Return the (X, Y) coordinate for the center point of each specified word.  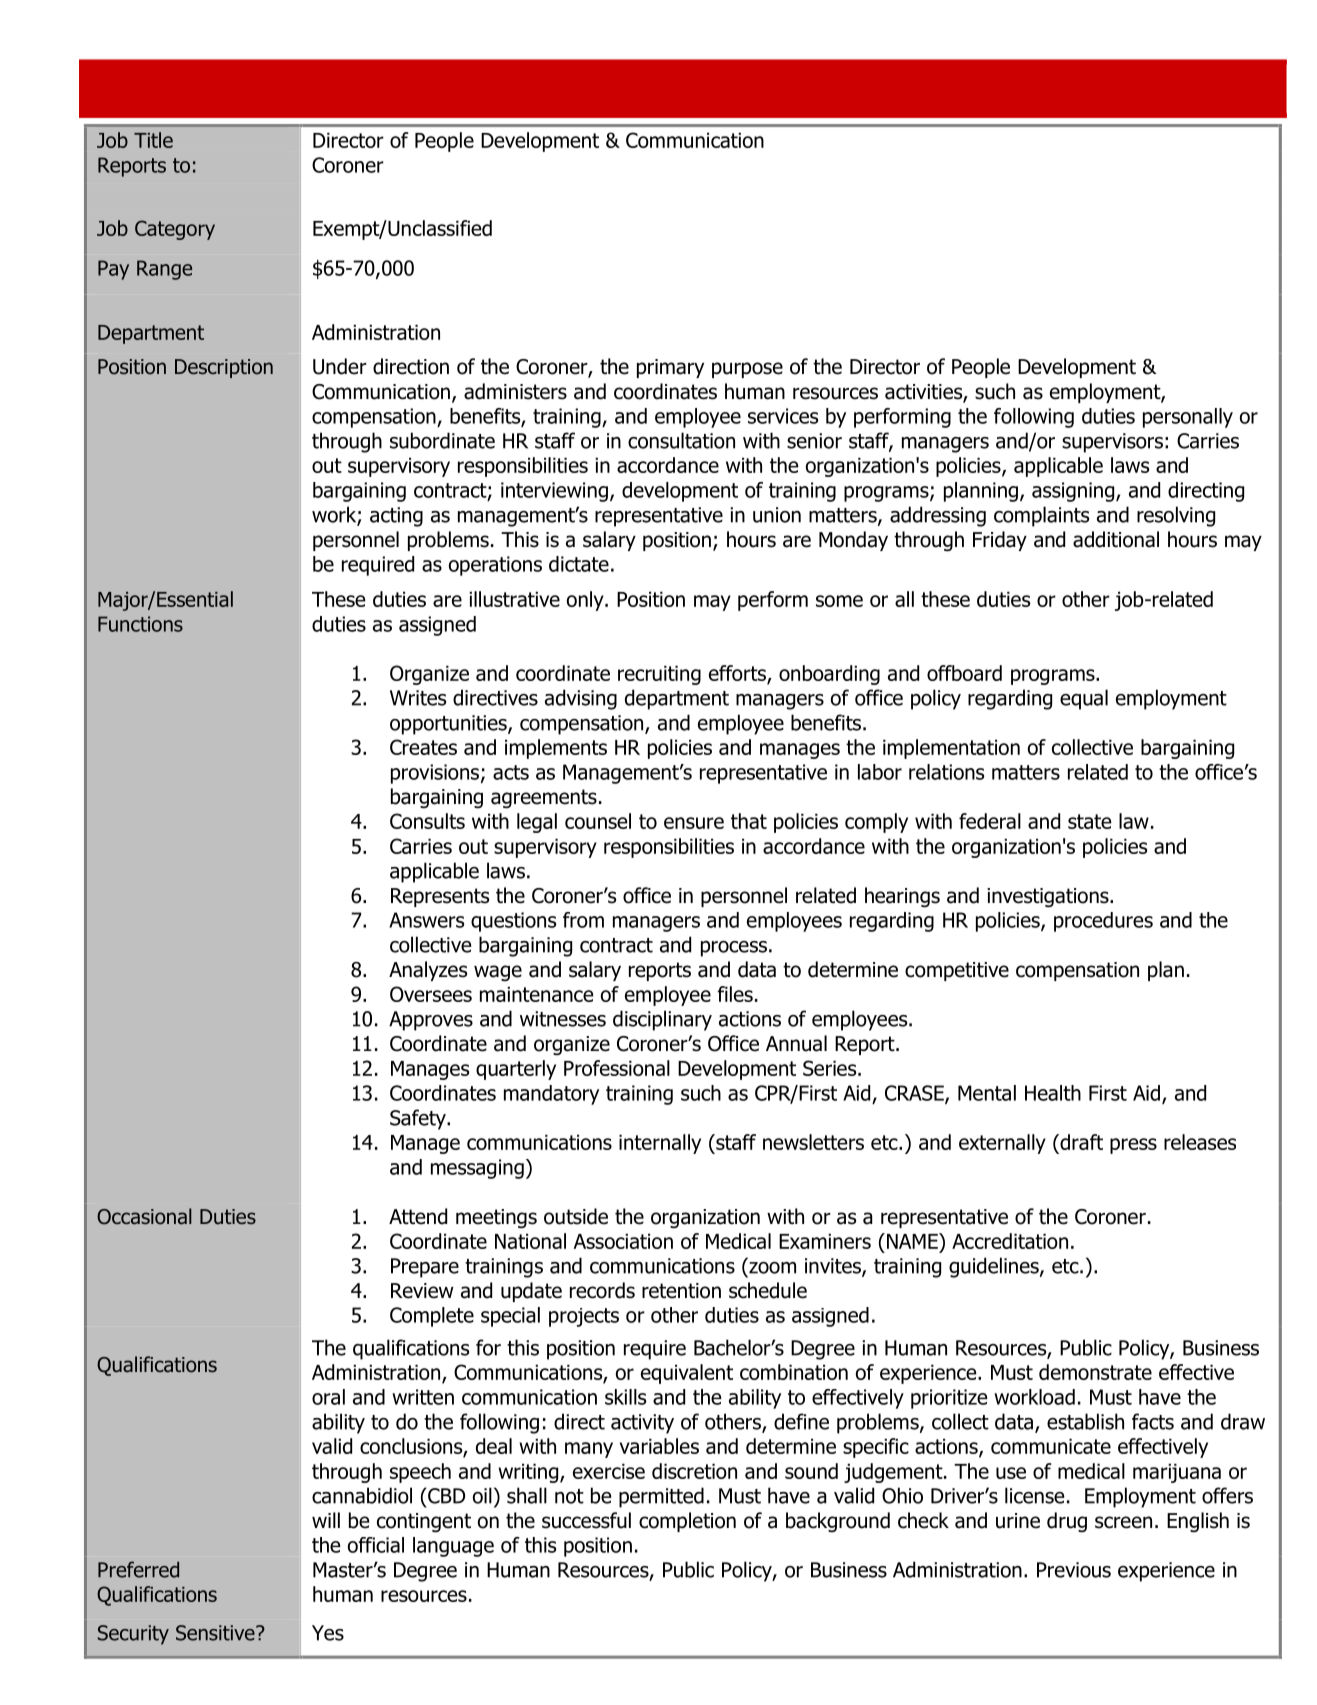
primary (670, 368)
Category (175, 230)
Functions (140, 624)
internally (660, 1144)
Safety (419, 1119)
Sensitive (216, 1633)
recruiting (659, 675)
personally (1188, 418)
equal (1084, 699)
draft (1080, 1142)
